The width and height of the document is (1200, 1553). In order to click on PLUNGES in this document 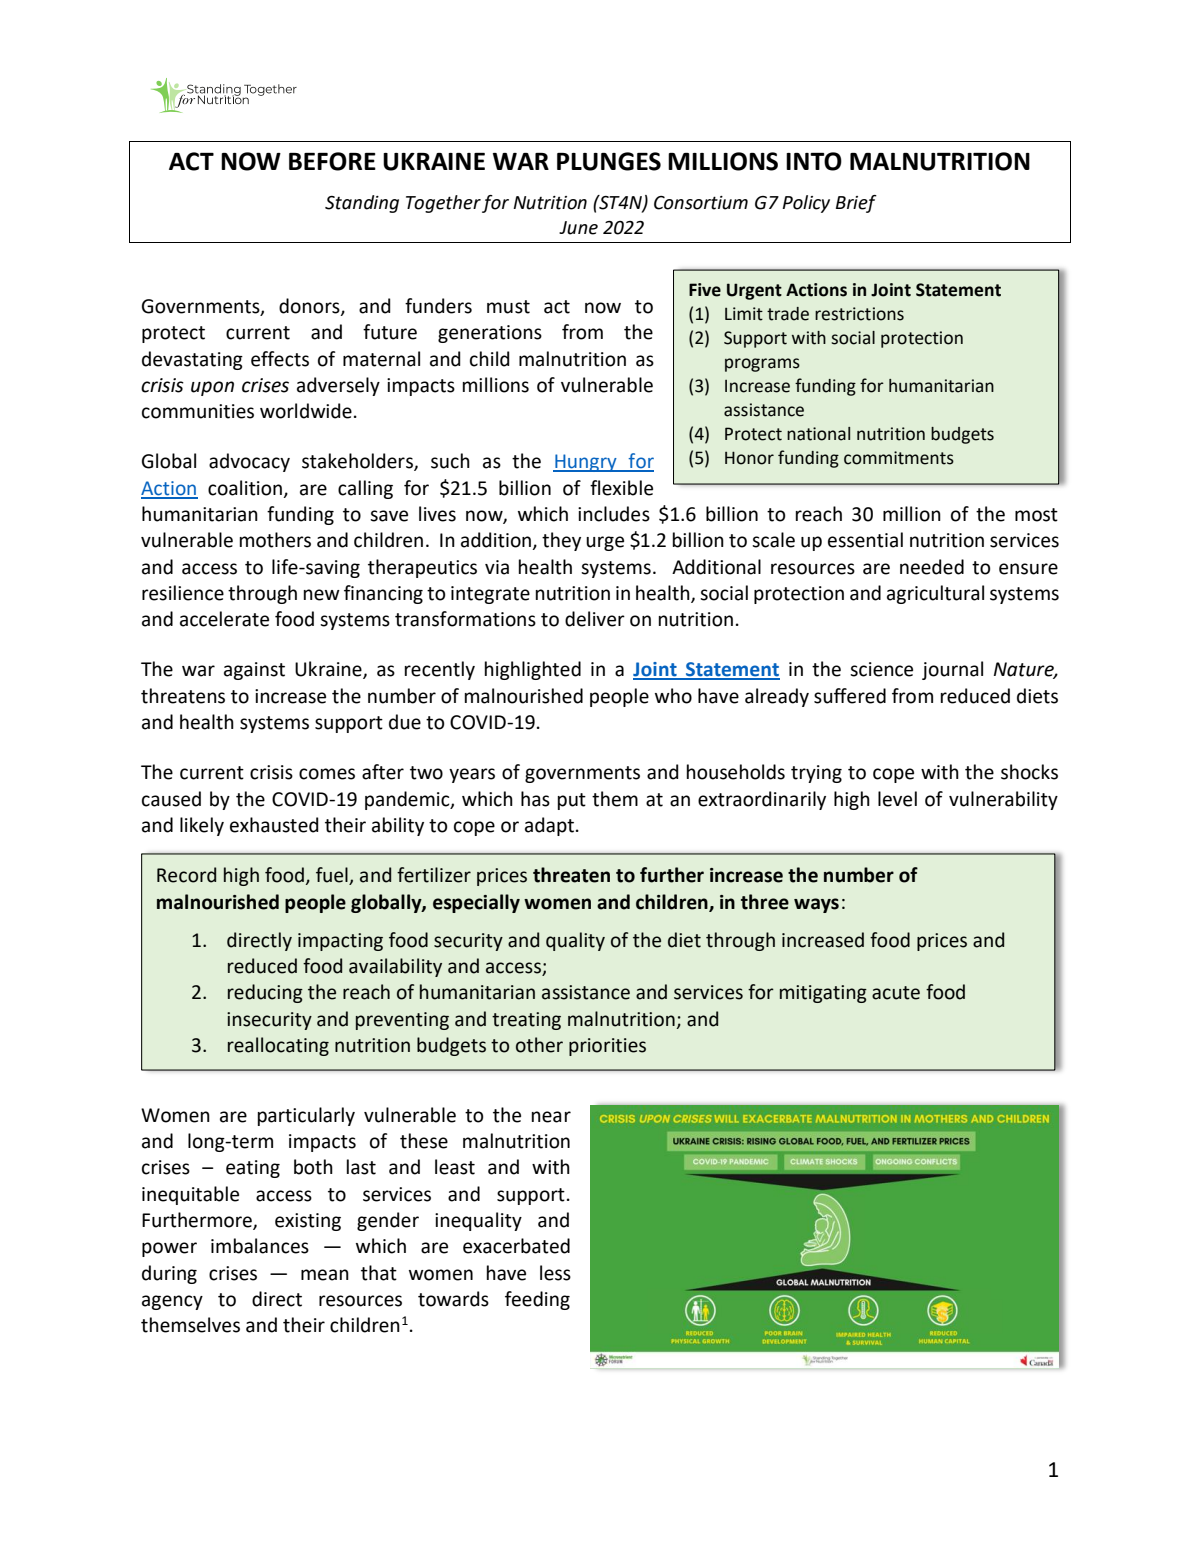, I will do `click(609, 161)`.
